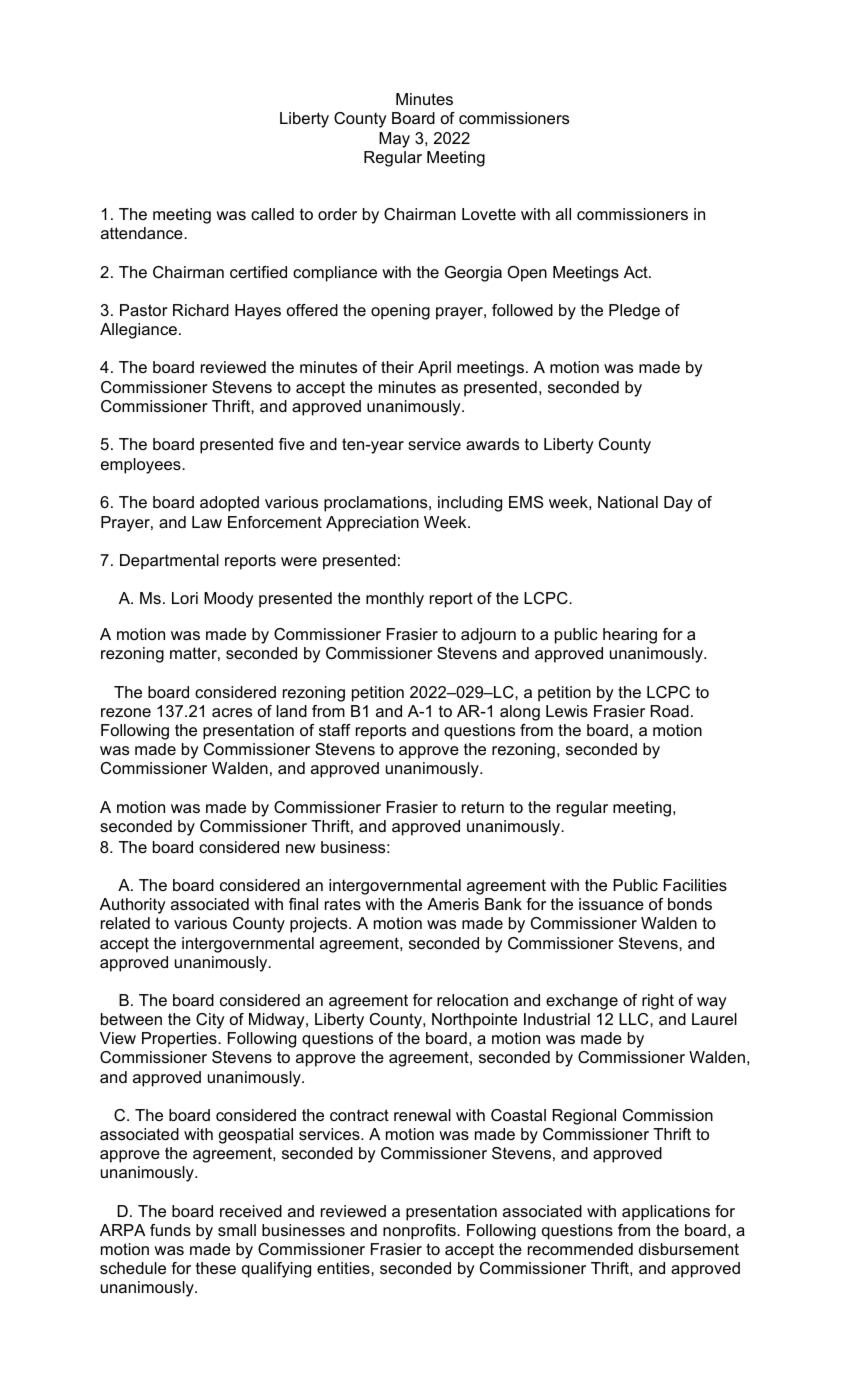 This screenshot has width=849, height=1400. Describe the element at coordinates (628, 502) in the screenshot. I see `National` at that location.
